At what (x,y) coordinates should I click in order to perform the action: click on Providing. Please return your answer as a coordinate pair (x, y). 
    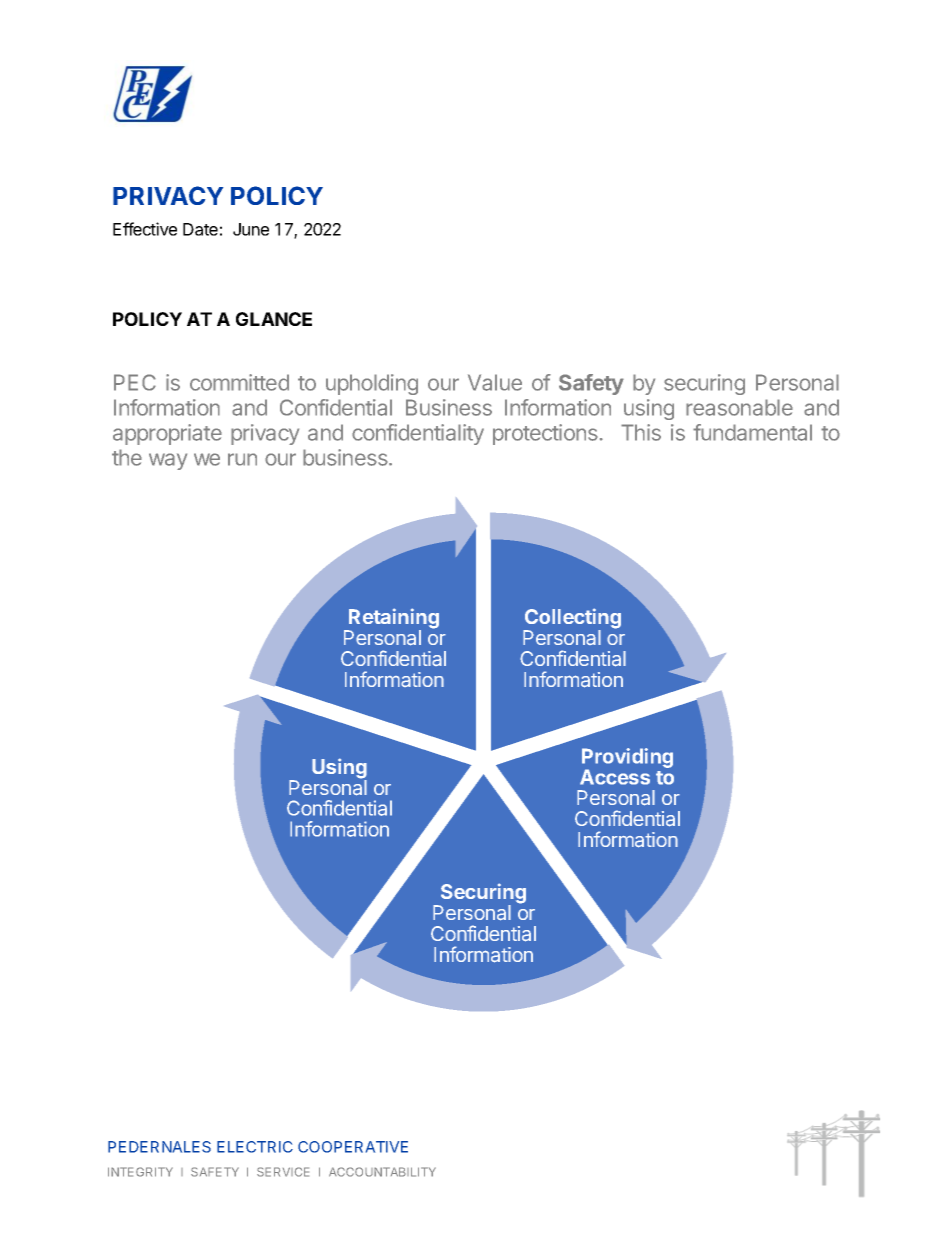
    Looking at the image, I should click on (627, 759).
